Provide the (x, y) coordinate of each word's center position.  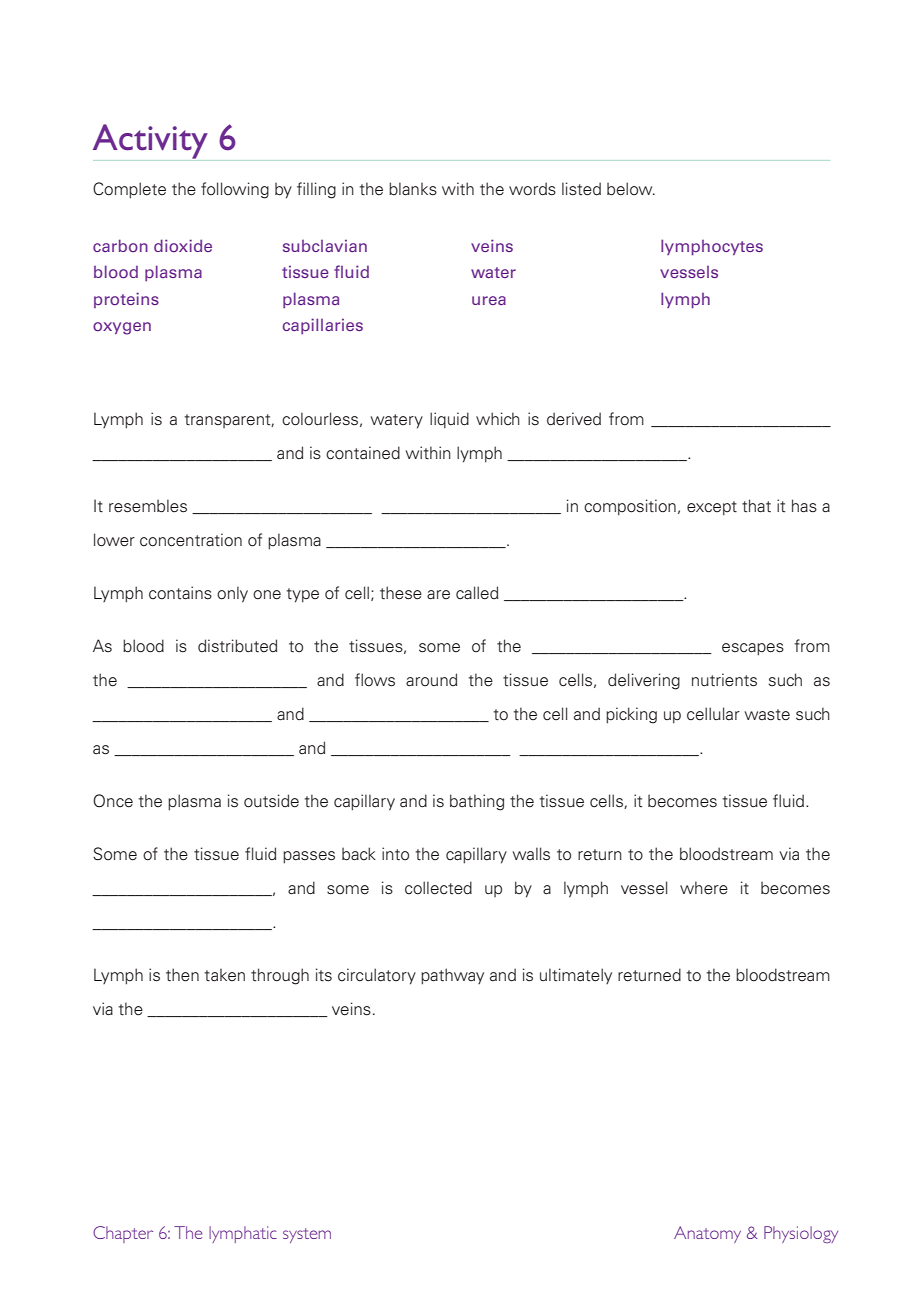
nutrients (724, 680)
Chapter (123, 1234)
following (235, 190)
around (431, 680)
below (631, 189)
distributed (237, 646)
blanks (413, 189)
